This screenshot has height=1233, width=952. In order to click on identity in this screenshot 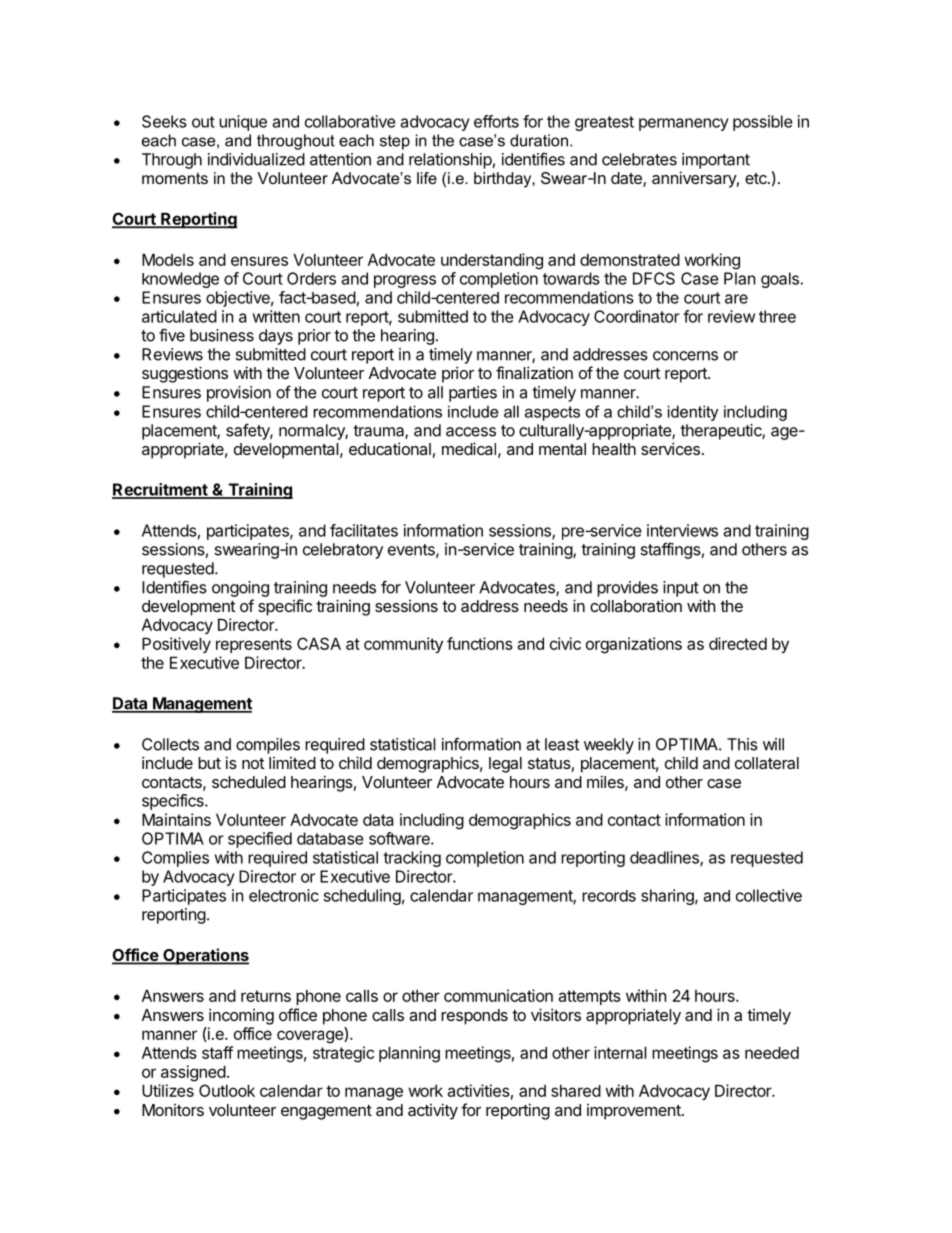, I will do `click(693, 413)`.
